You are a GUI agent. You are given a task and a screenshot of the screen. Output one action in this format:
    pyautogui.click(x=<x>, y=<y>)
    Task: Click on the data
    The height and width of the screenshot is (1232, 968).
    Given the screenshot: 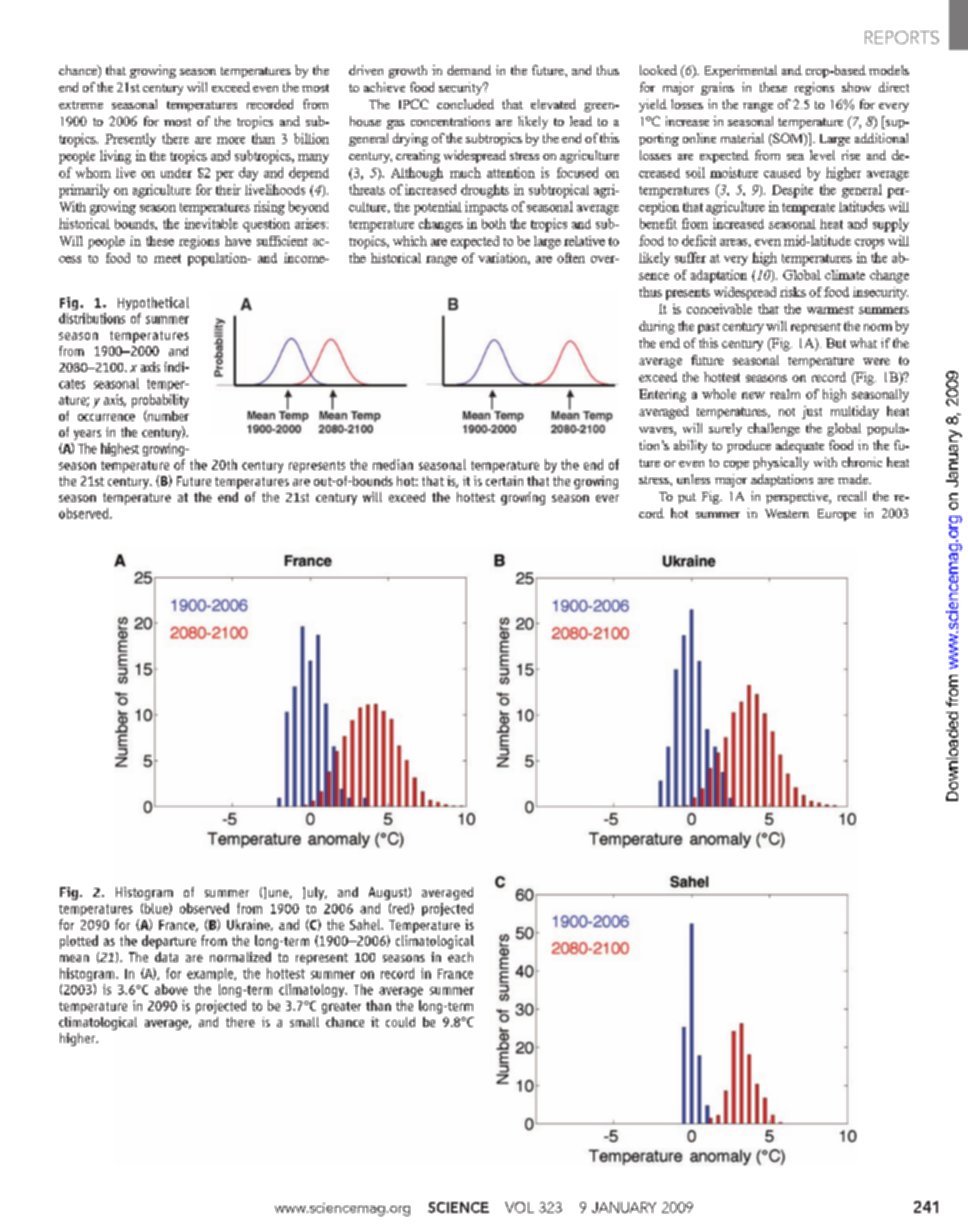 What is the action you would take?
    pyautogui.click(x=166, y=957)
